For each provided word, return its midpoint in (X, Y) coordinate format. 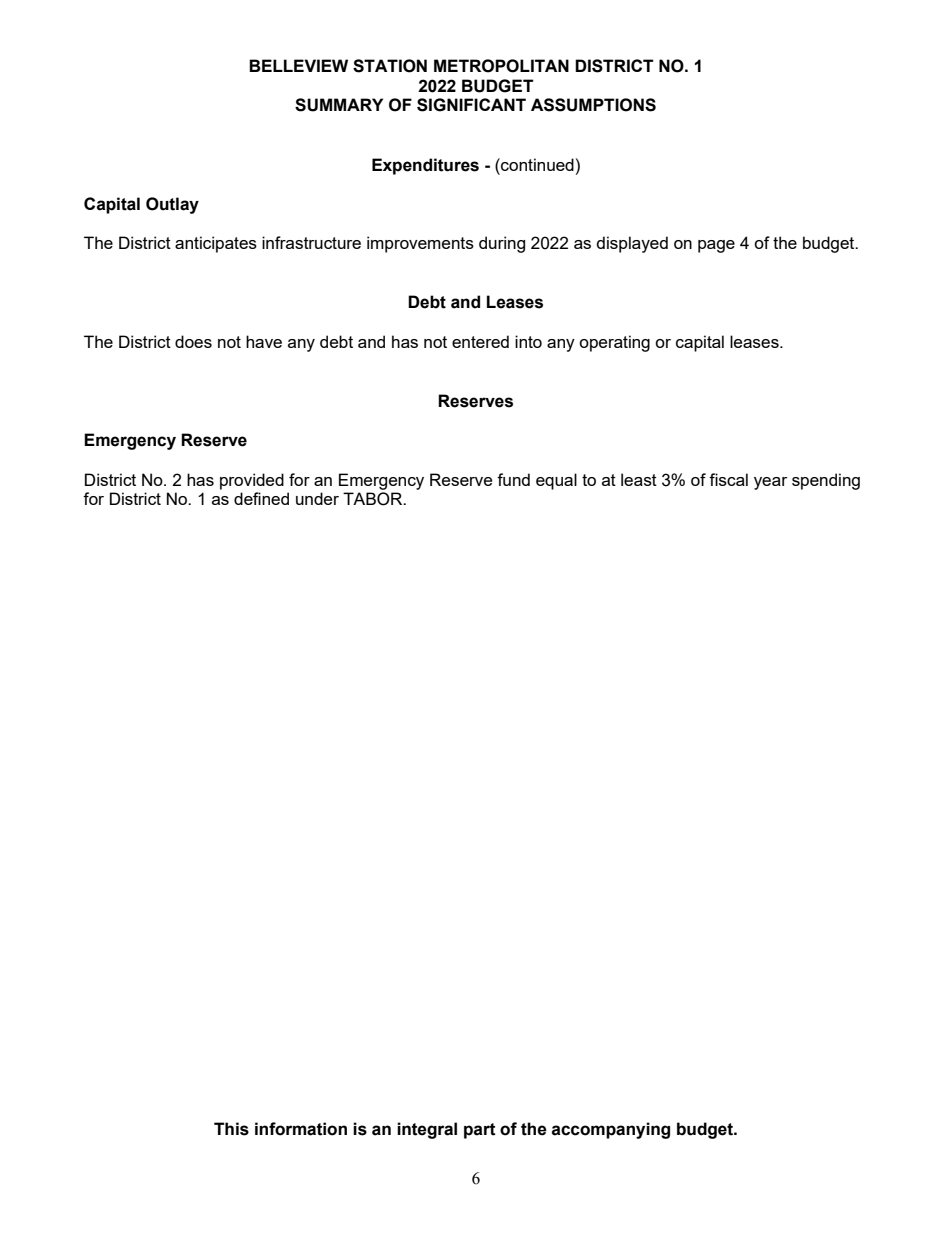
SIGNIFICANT (471, 105)
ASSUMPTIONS (593, 105)
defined (261, 498)
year (770, 483)
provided (252, 481)
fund (513, 479)
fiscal (728, 479)
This (231, 1129)
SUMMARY (339, 105)
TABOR (374, 499)
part (480, 1131)
